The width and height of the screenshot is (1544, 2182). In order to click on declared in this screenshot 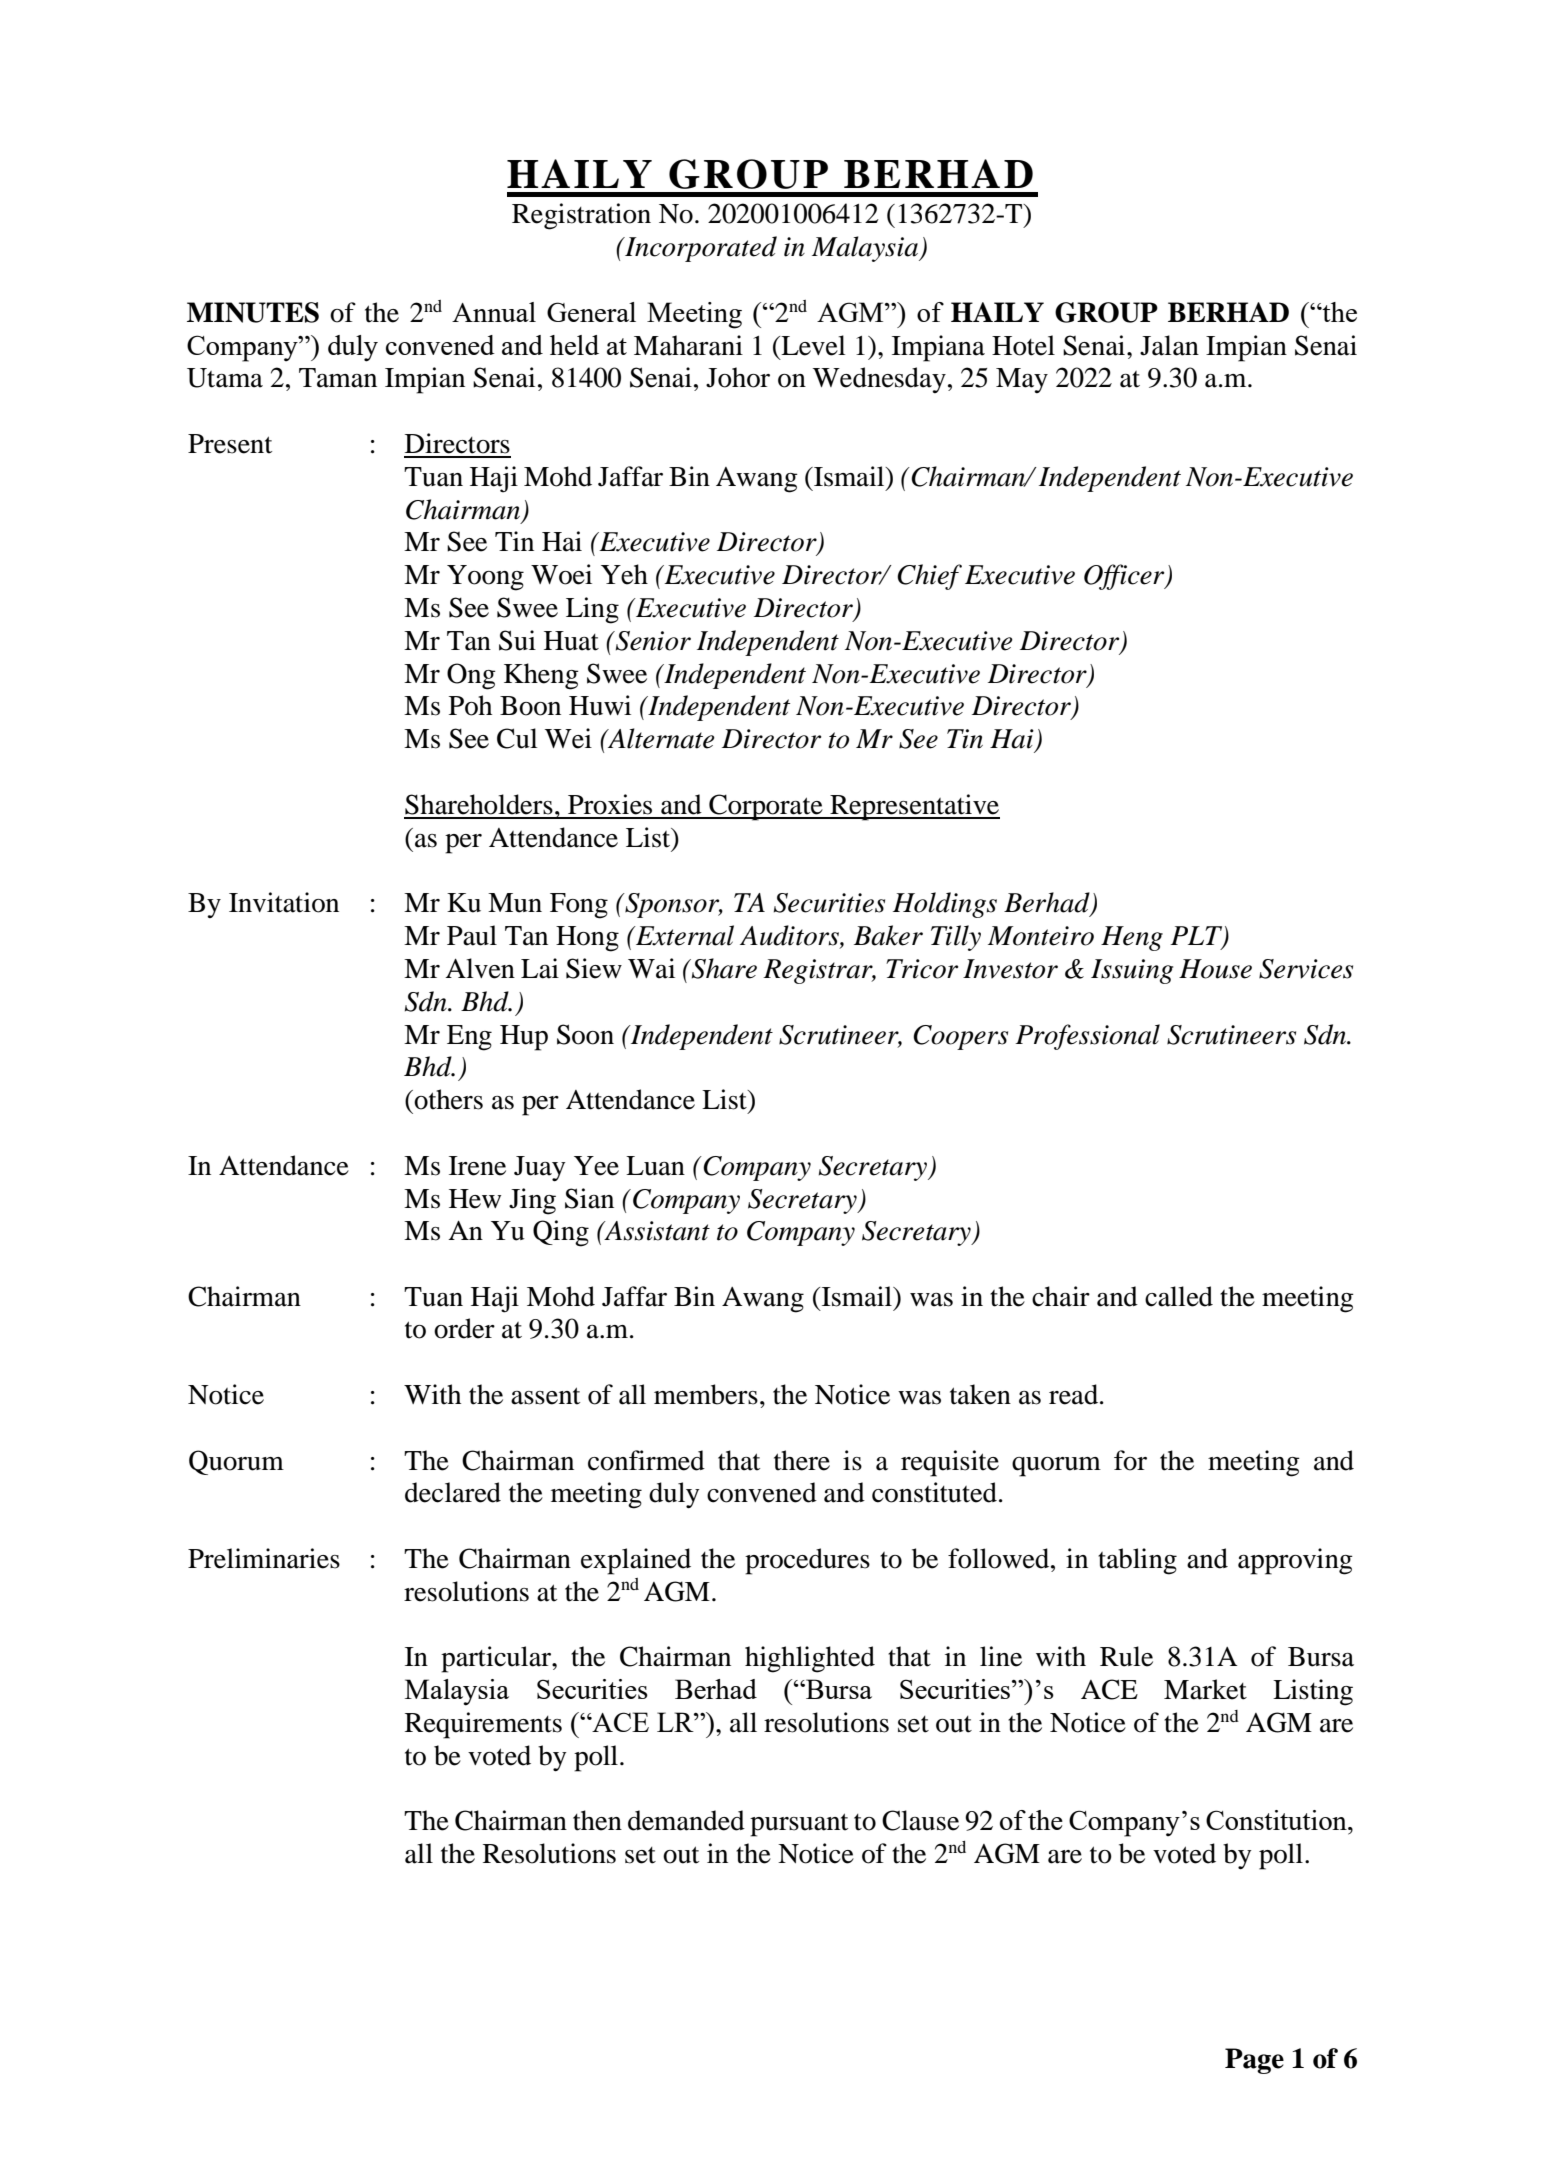, I will do `click(453, 1492)`.
